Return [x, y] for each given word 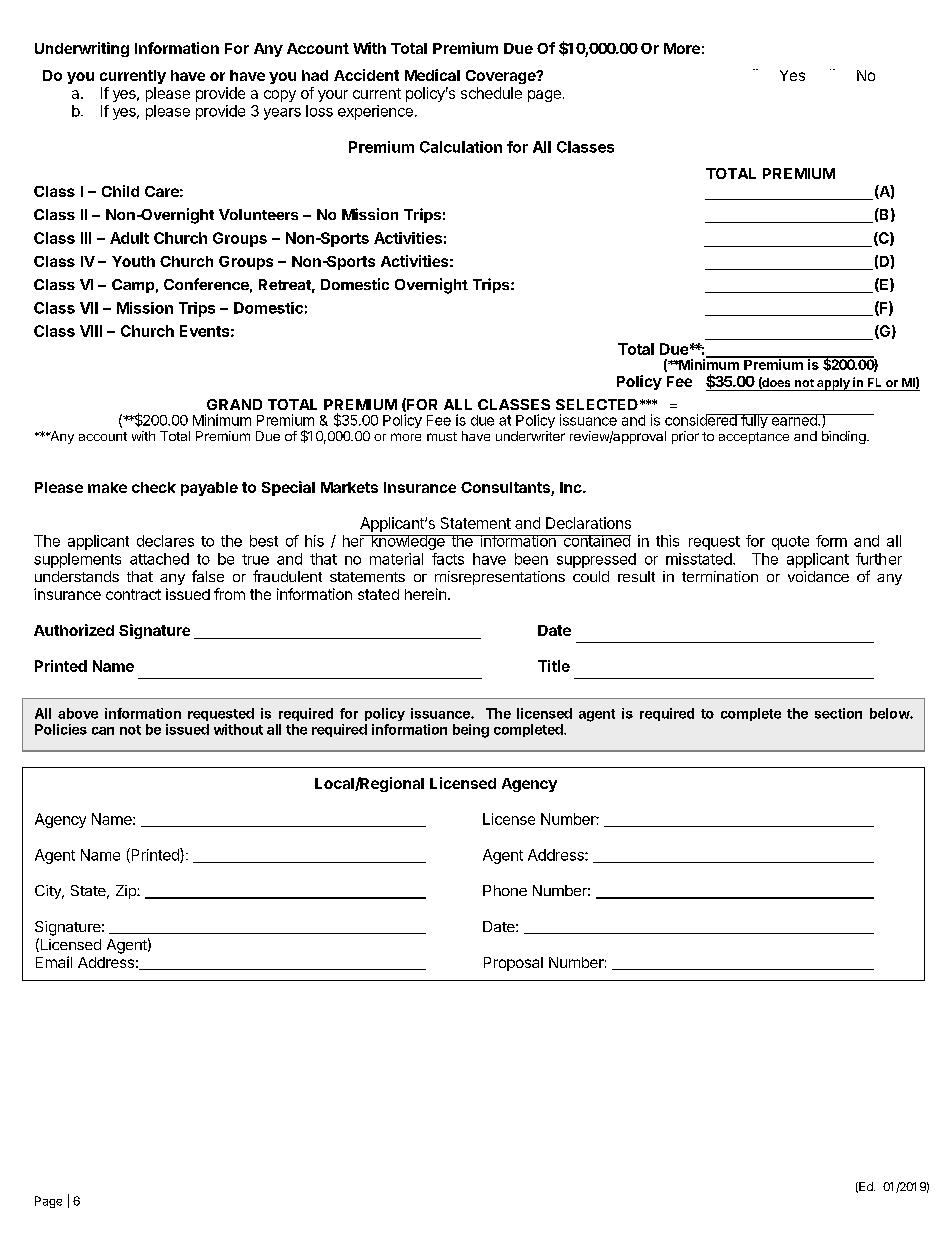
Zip [127, 892]
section [838, 713]
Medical [432, 75]
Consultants [506, 489]
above [78, 713]
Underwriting [82, 49]
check [154, 487]
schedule [491, 93]
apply [833, 384]
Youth [133, 261]
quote [790, 543]
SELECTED [597, 404]
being [471, 731]
